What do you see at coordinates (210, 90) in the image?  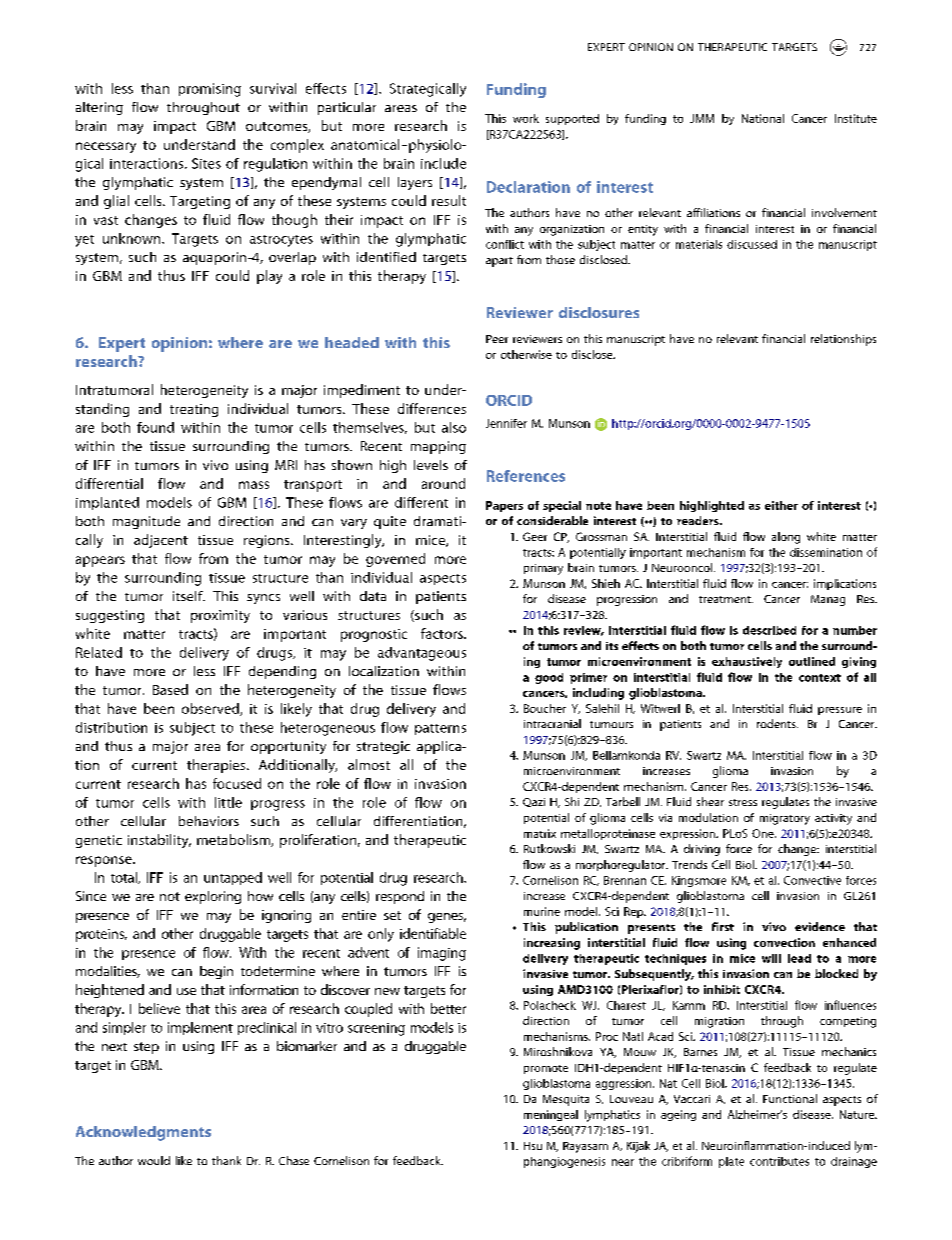 I see `promising` at bounding box center [210, 90].
